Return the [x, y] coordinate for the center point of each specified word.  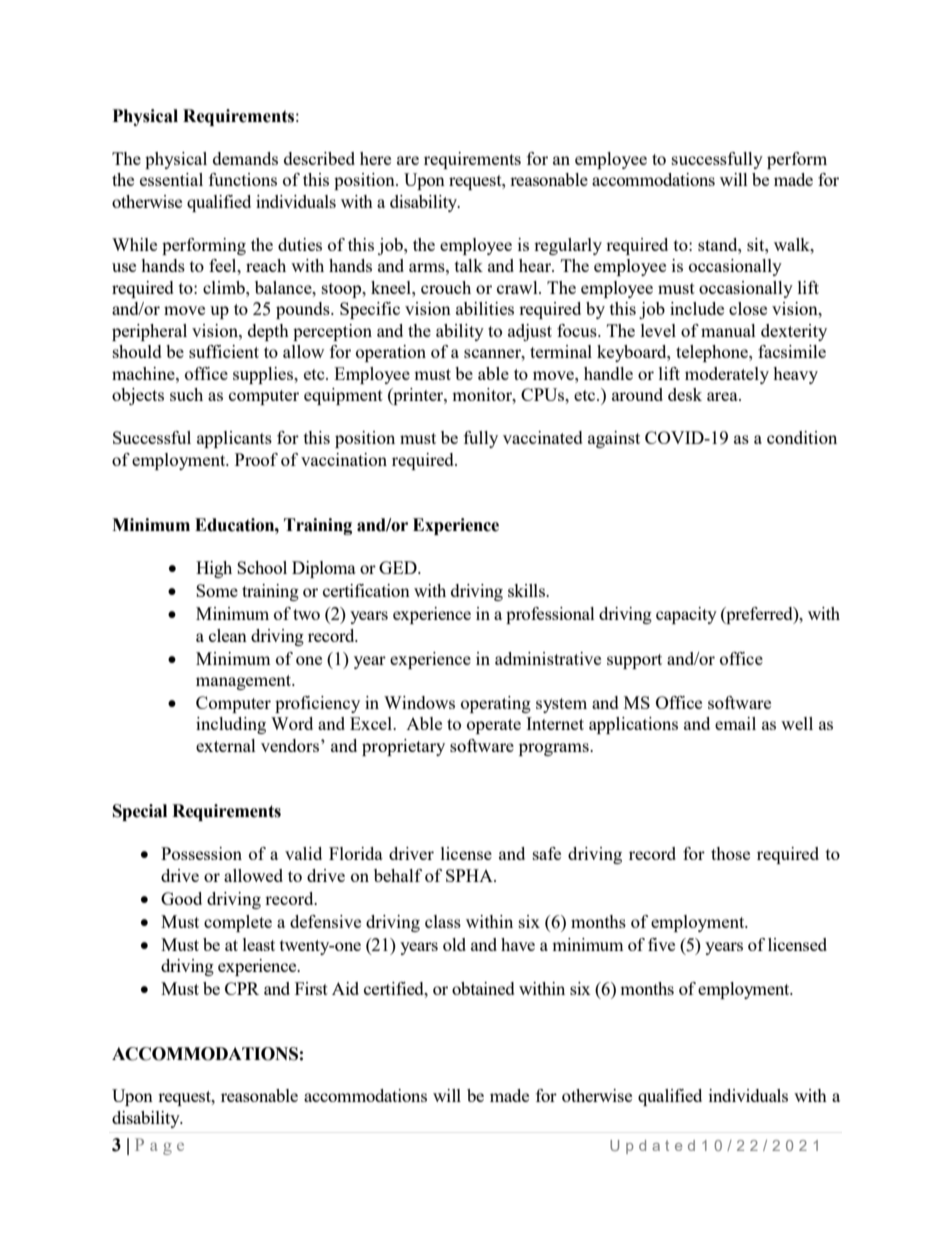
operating [496, 704]
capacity [686, 615]
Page [159, 1146]
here [375, 158]
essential [171, 179]
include [697, 308]
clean [228, 635]
